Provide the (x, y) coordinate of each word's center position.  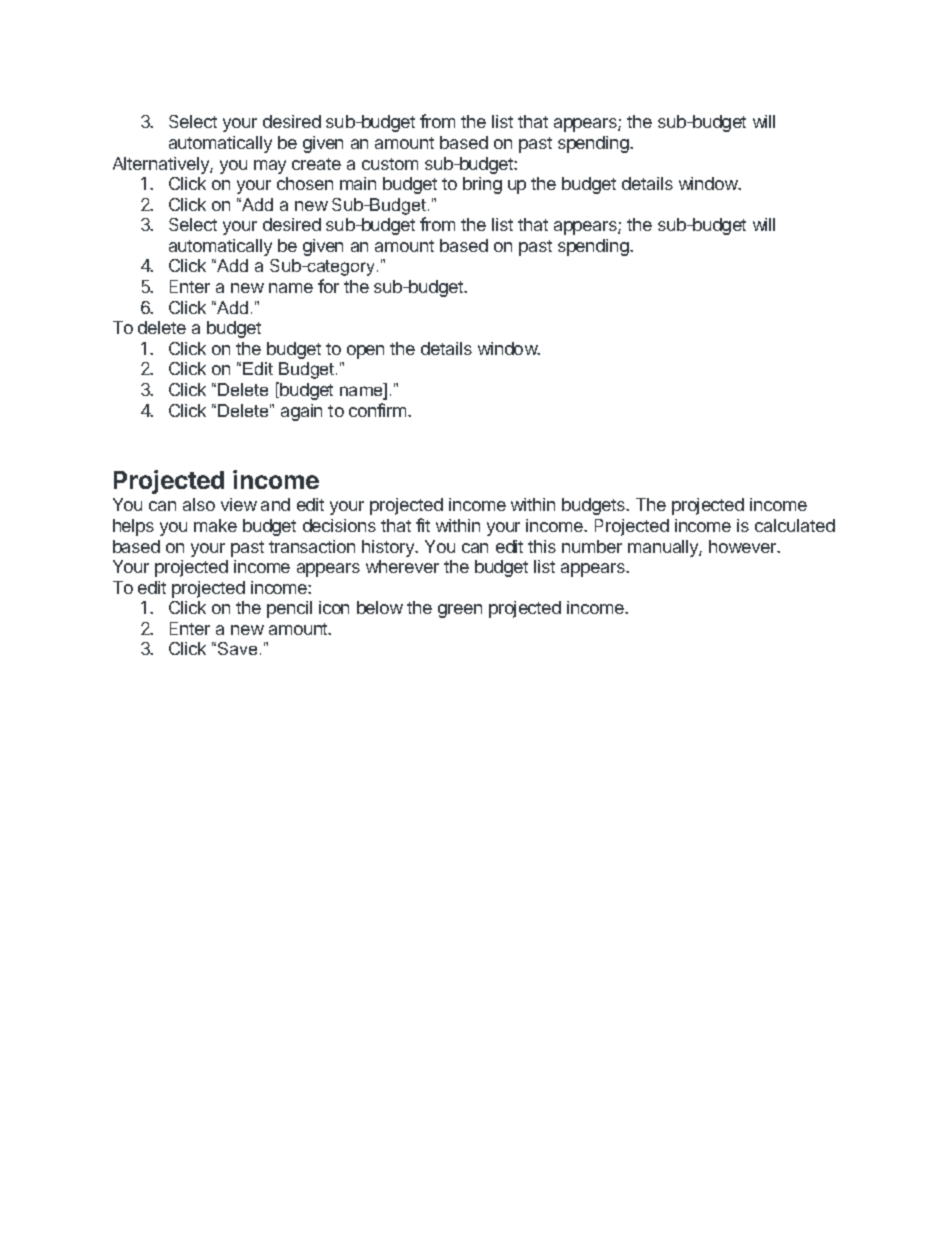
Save (237, 648)
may (270, 167)
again (301, 412)
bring (482, 185)
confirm (379, 410)
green (460, 611)
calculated (795, 525)
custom (390, 164)
